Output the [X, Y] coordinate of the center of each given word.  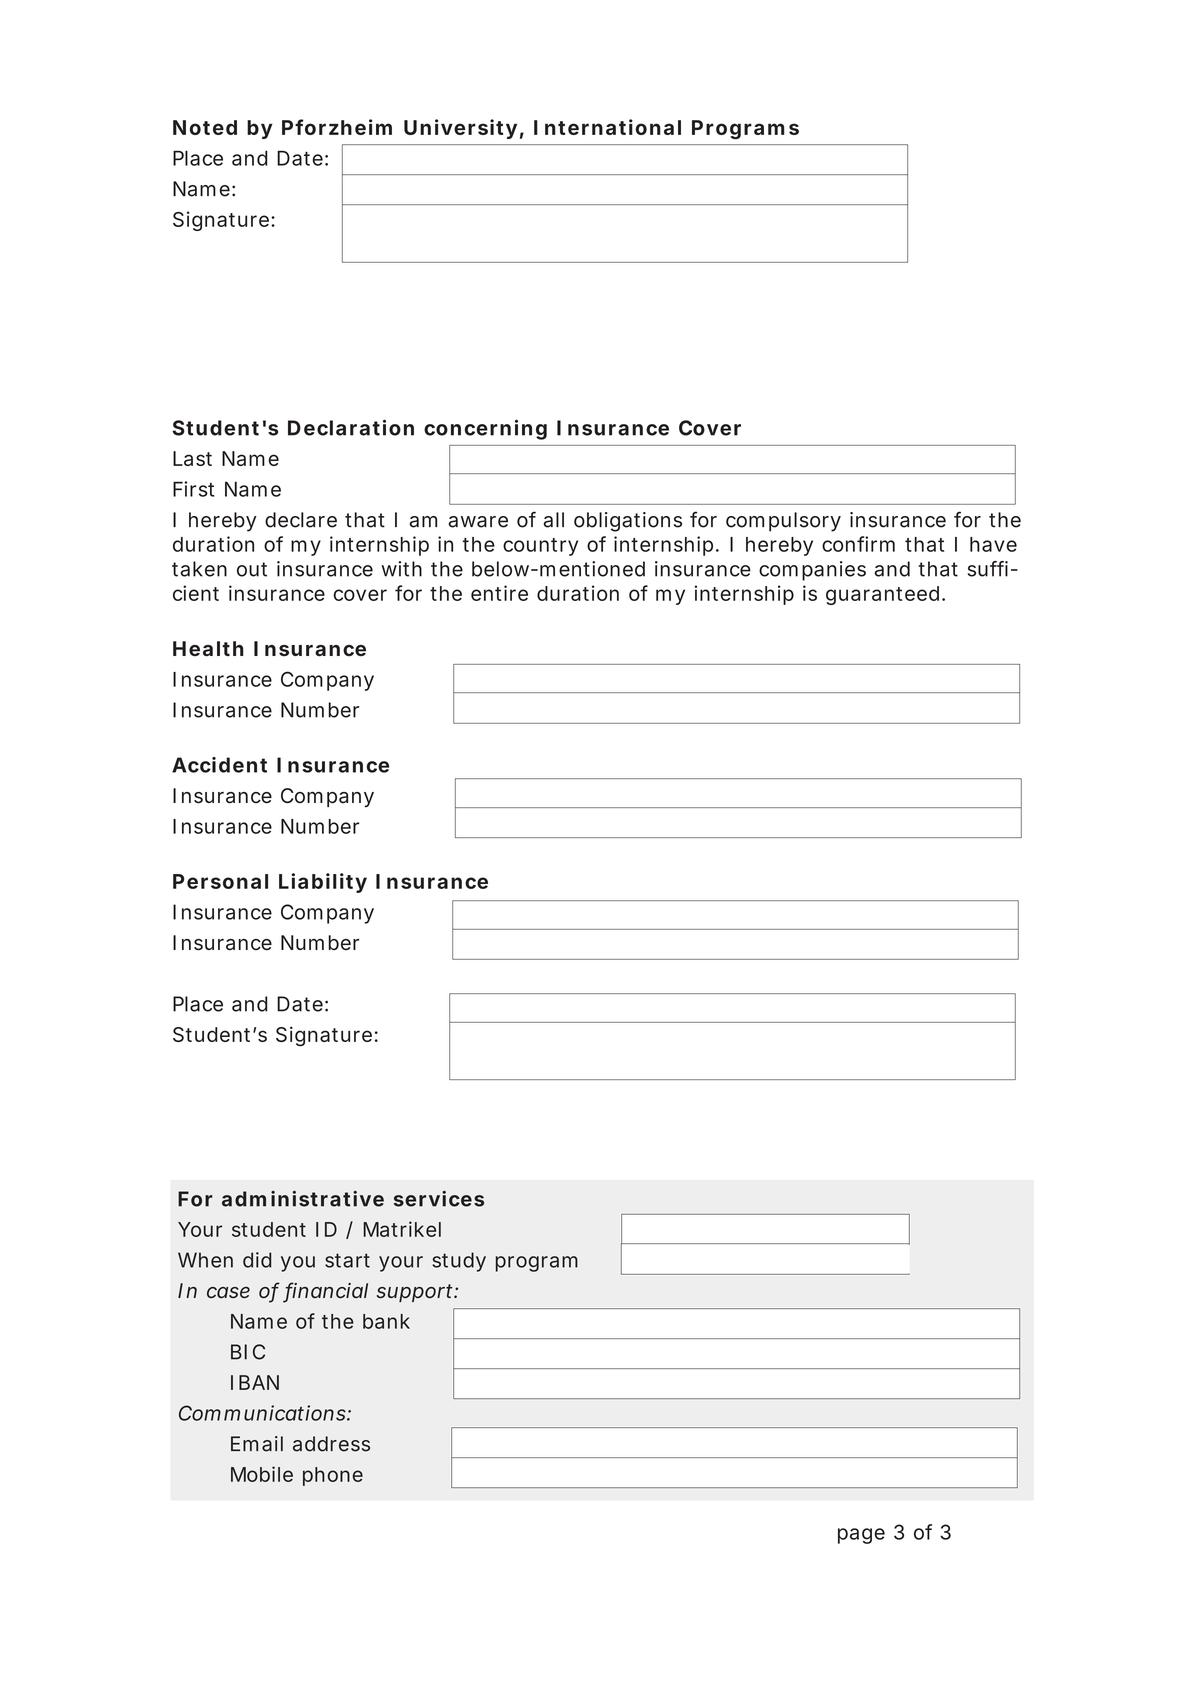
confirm [858, 544]
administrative [303, 1198]
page [861, 1536]
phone [333, 1476]
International [607, 127]
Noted [205, 127]
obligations [628, 522]
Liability [323, 883]
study [459, 1262]
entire [499, 593]
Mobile [262, 1474]
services [439, 1198]
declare [301, 520]
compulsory [783, 522]
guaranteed [882, 595]
